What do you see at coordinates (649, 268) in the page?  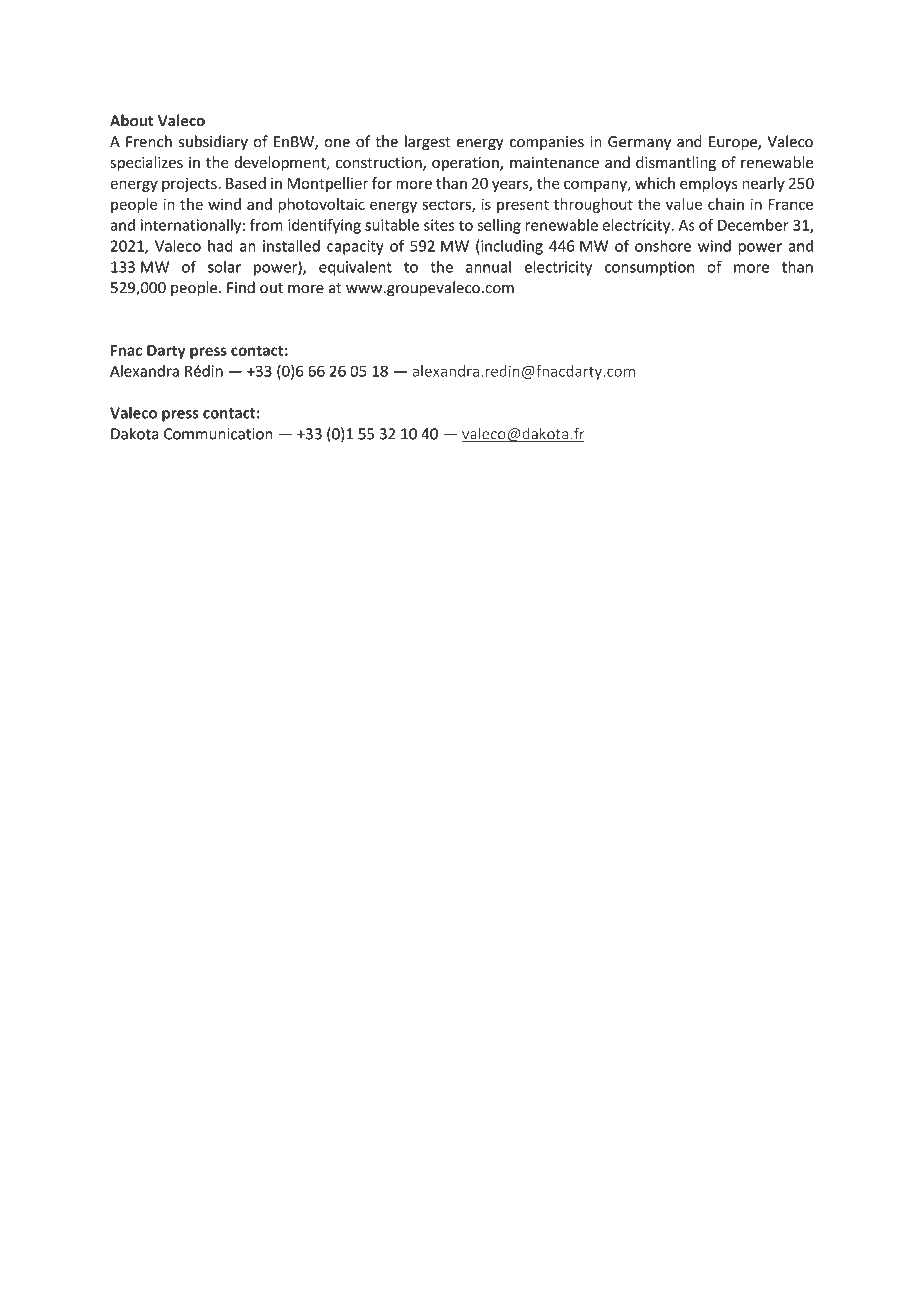 I see `consumption` at bounding box center [649, 268].
